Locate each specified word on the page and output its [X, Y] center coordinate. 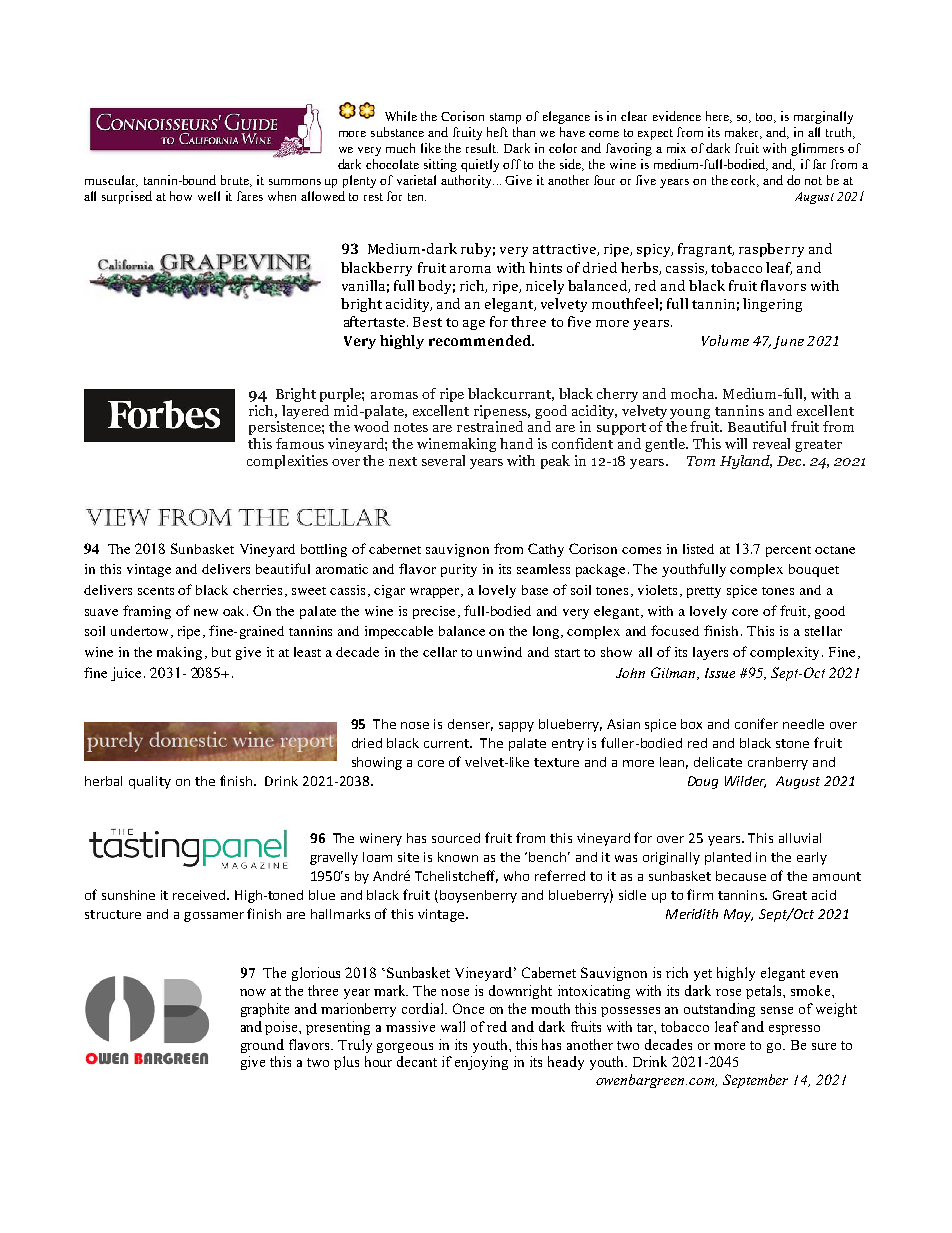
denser [470, 725]
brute [236, 181]
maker [743, 133]
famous [300, 443]
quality [150, 782]
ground [262, 1046]
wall [453, 1026]
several [443, 460]
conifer [756, 723]
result [482, 148]
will [736, 443]
